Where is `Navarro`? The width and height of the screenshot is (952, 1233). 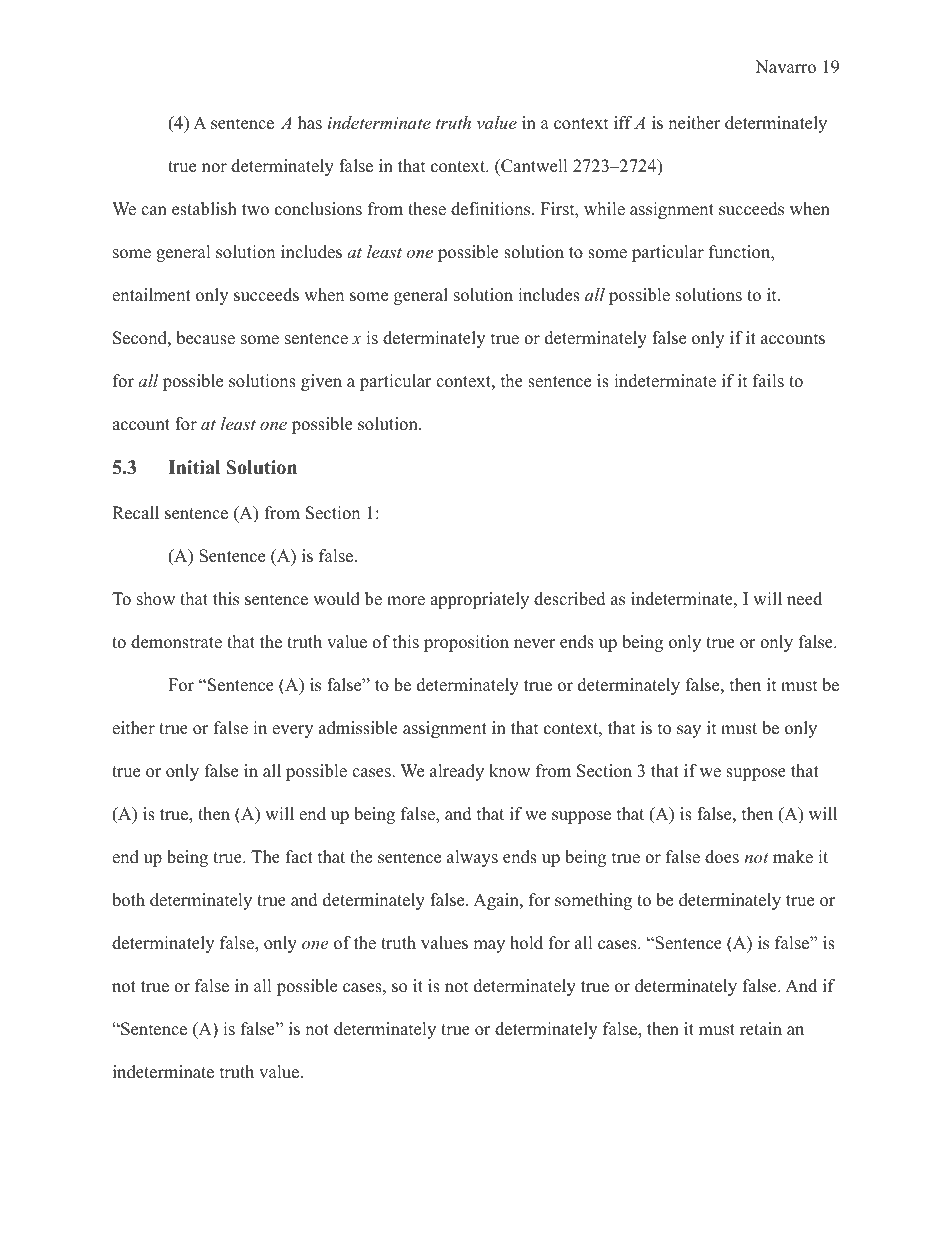 Navarro is located at coordinates (785, 67).
